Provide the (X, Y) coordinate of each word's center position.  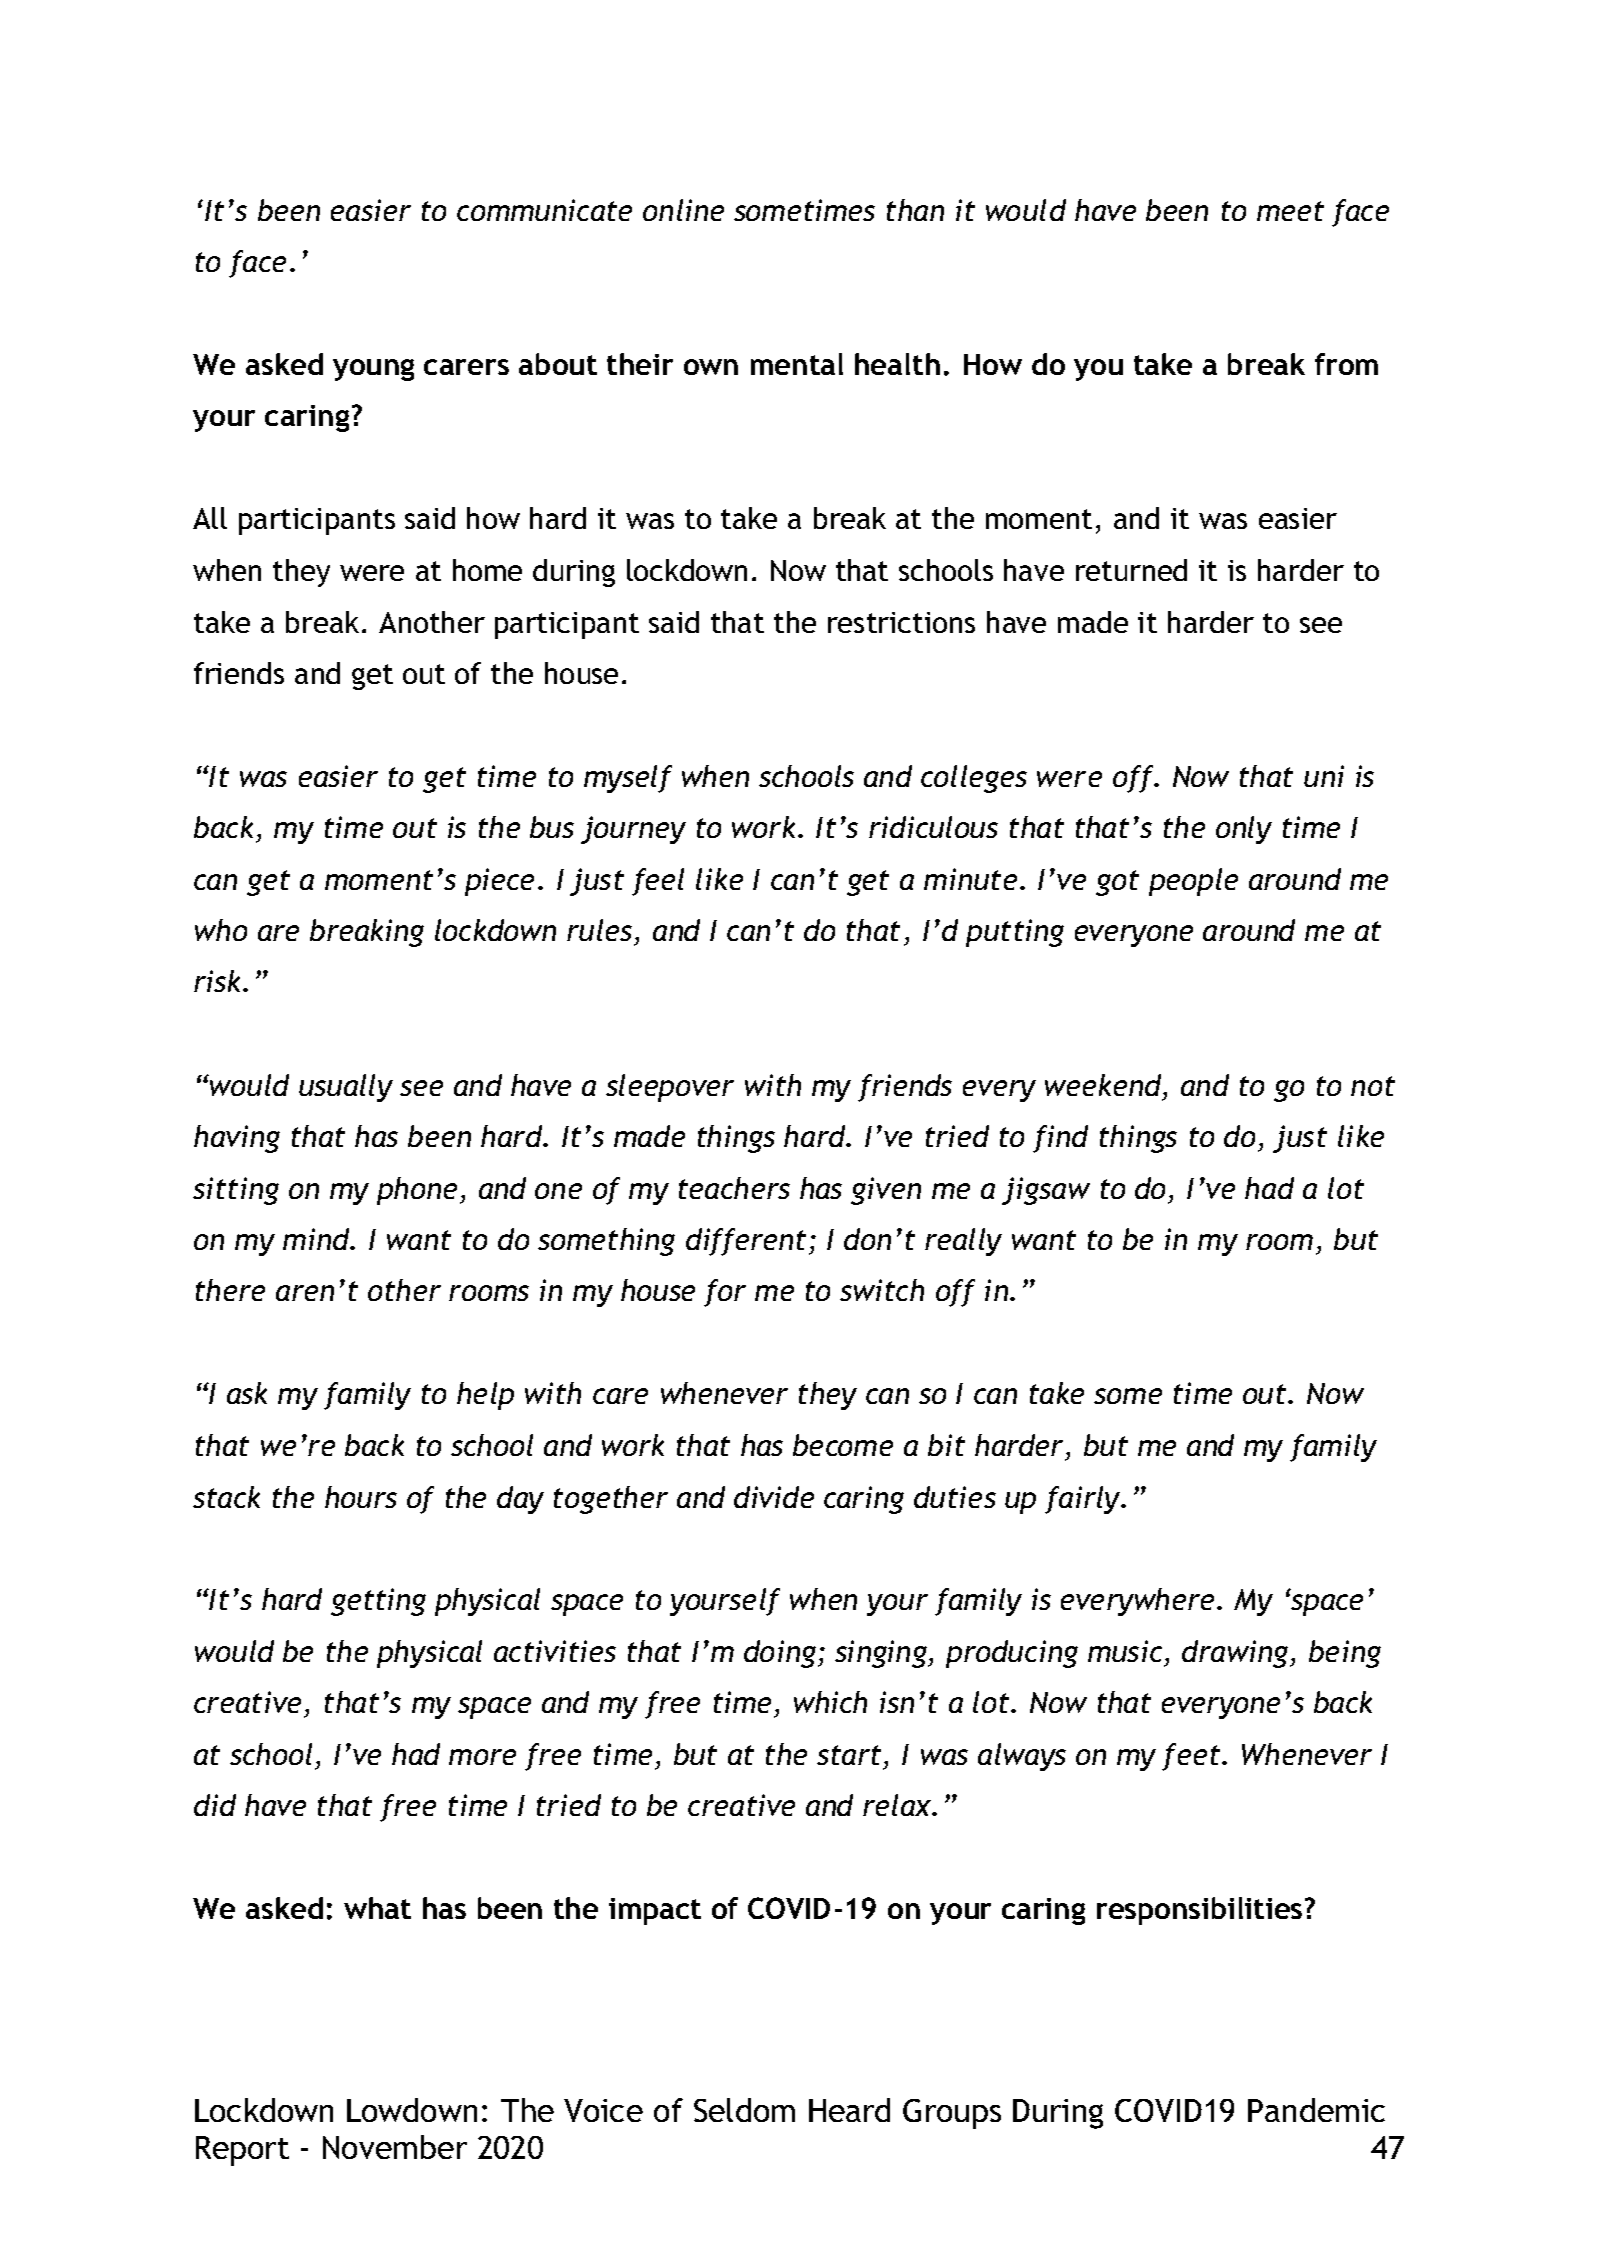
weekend (1104, 1085)
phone (417, 1191)
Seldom (744, 2110)
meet (1290, 211)
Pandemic (1316, 2110)
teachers (734, 1188)
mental (797, 364)
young (373, 370)
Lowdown (412, 2110)
